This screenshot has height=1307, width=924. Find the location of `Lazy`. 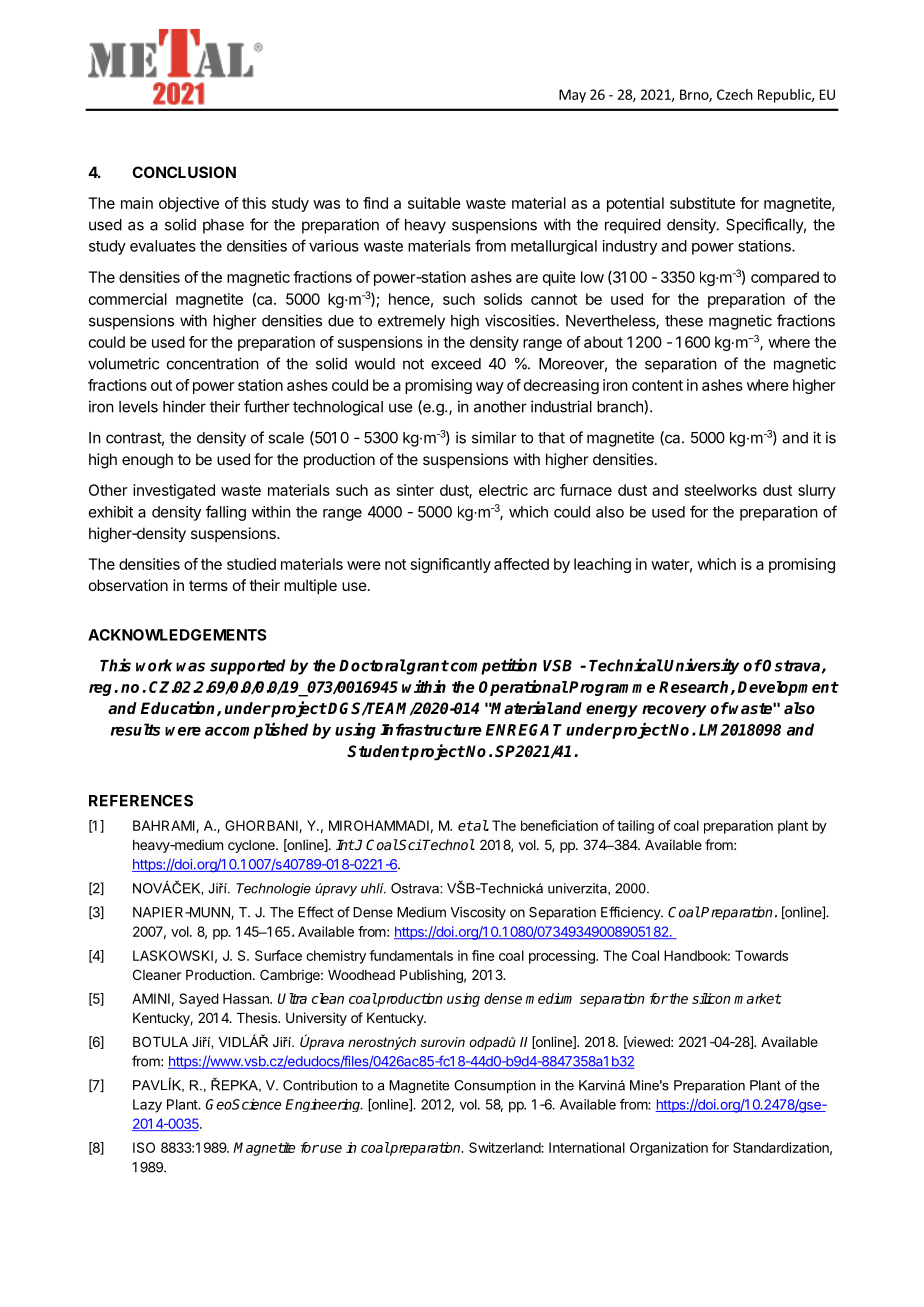

Lazy is located at coordinates (147, 1106).
